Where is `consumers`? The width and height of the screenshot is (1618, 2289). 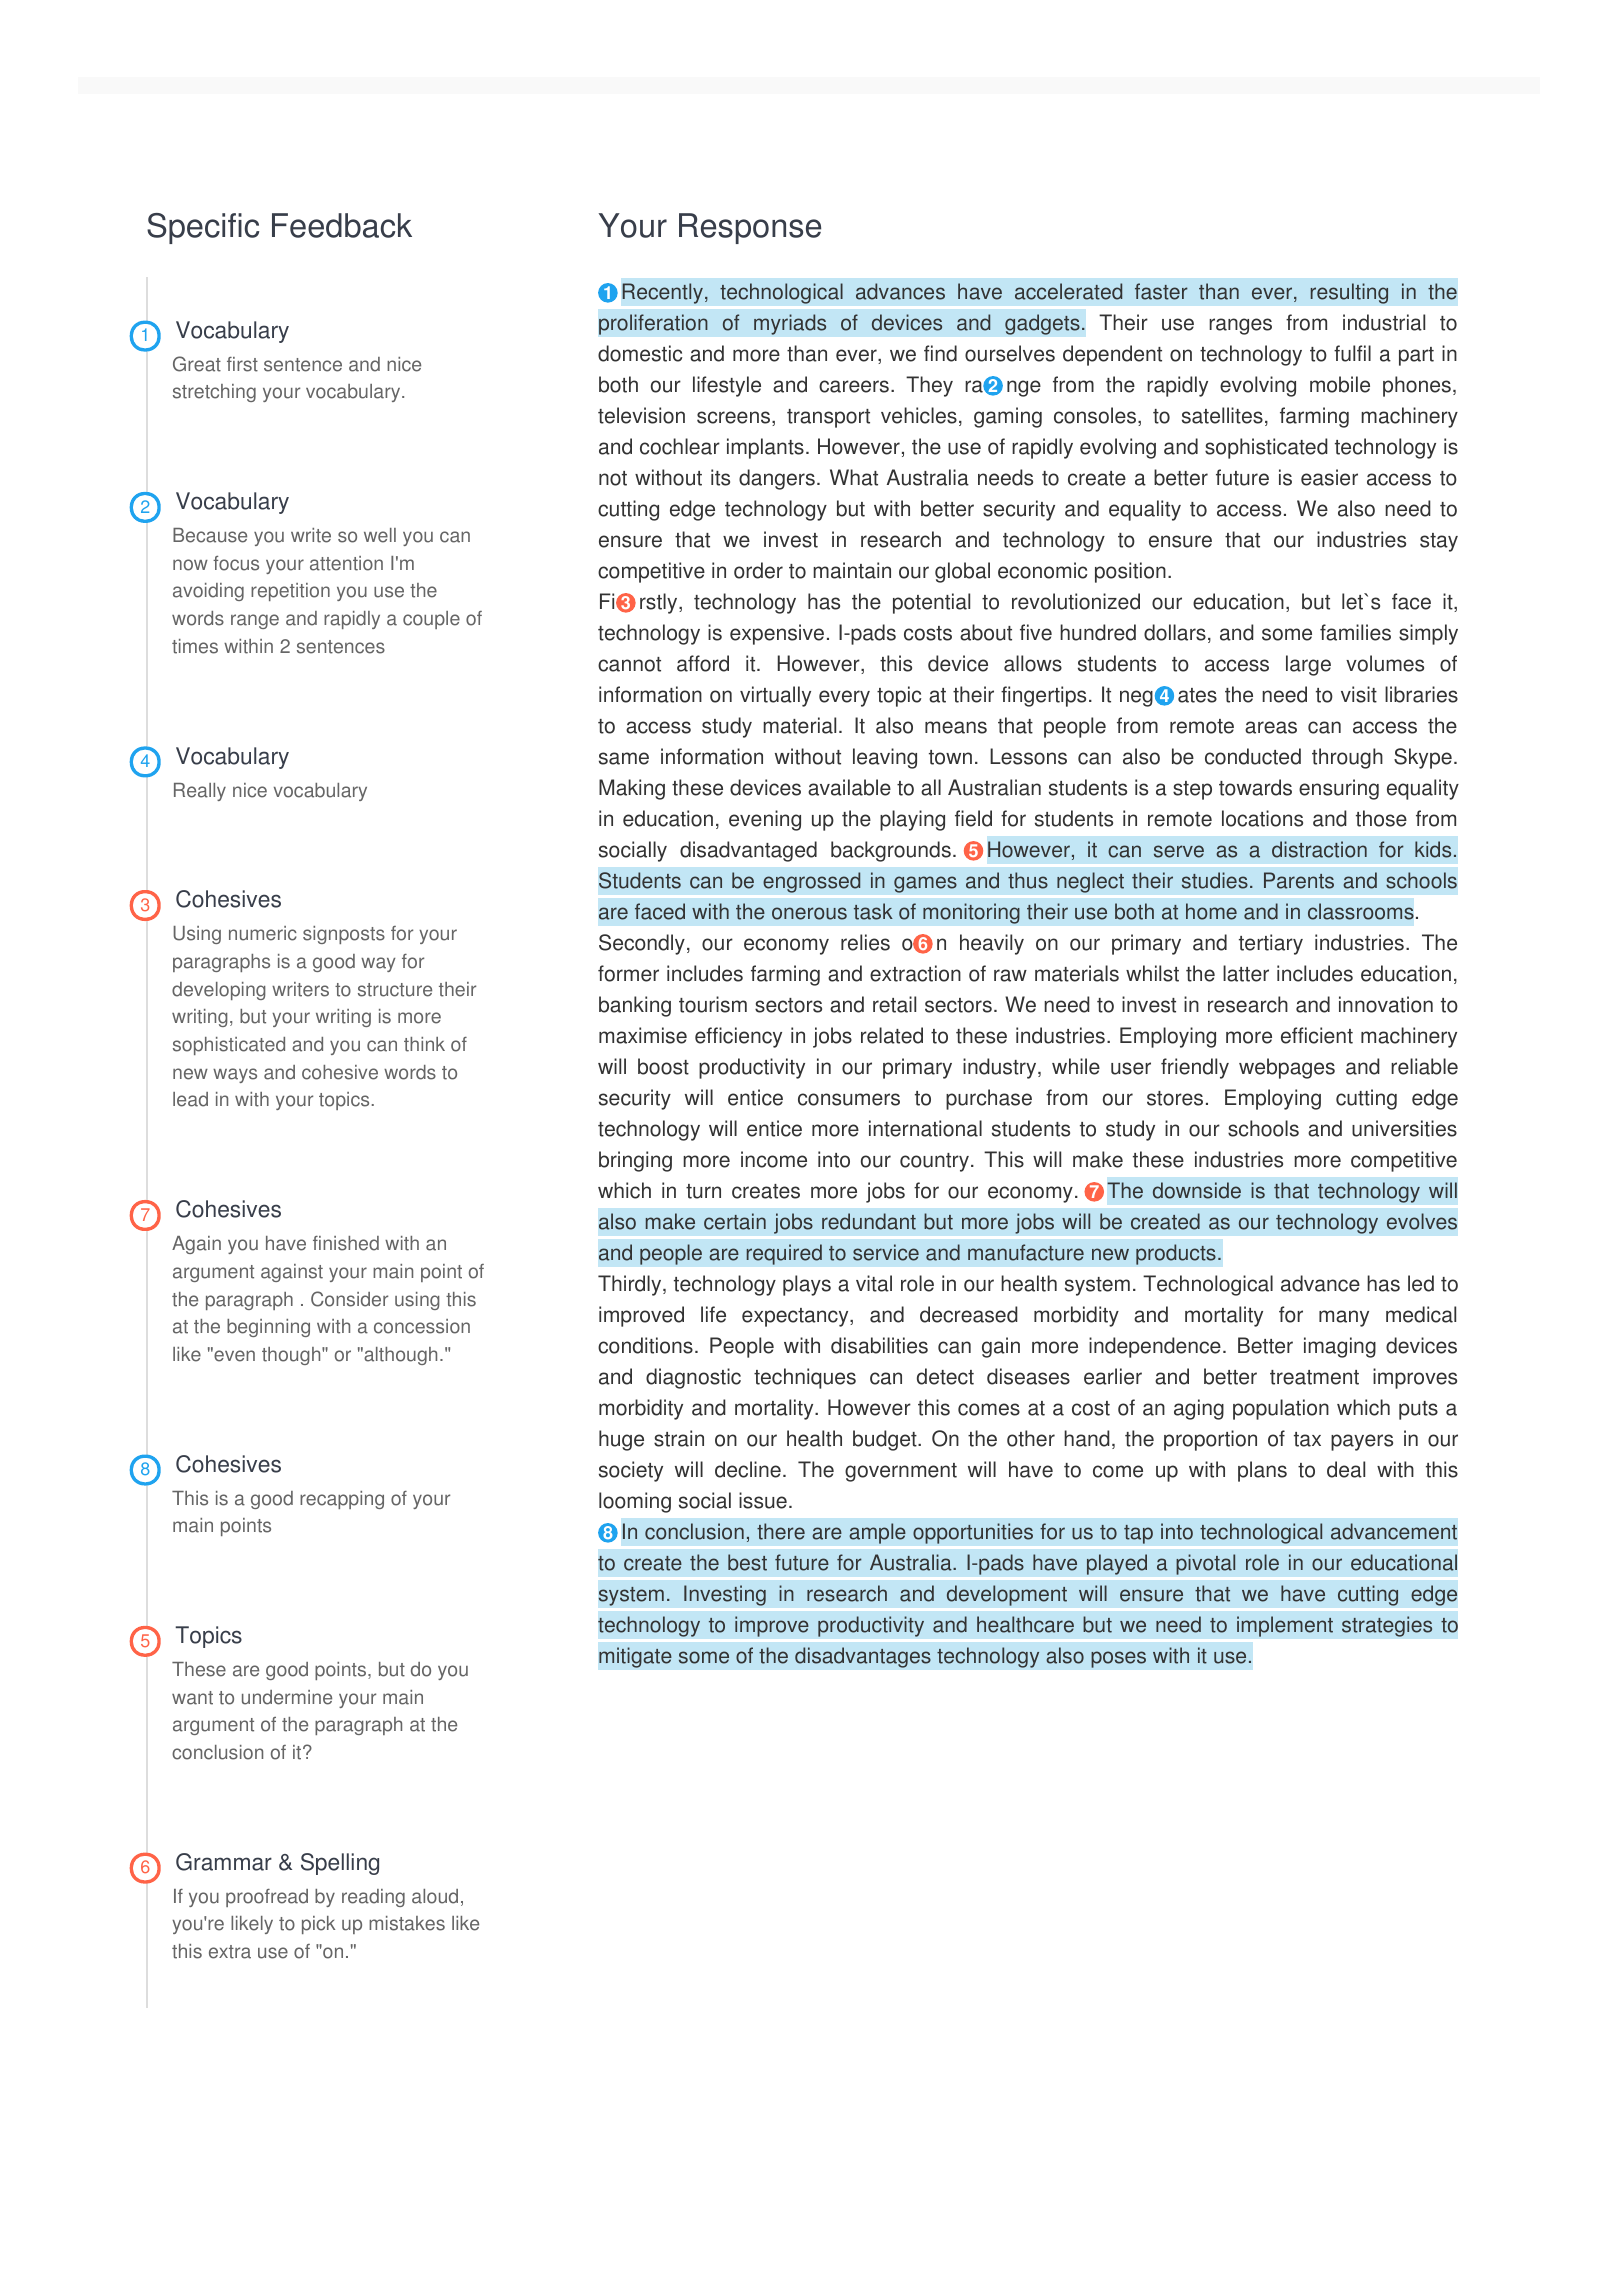
consumers is located at coordinates (849, 1099).
